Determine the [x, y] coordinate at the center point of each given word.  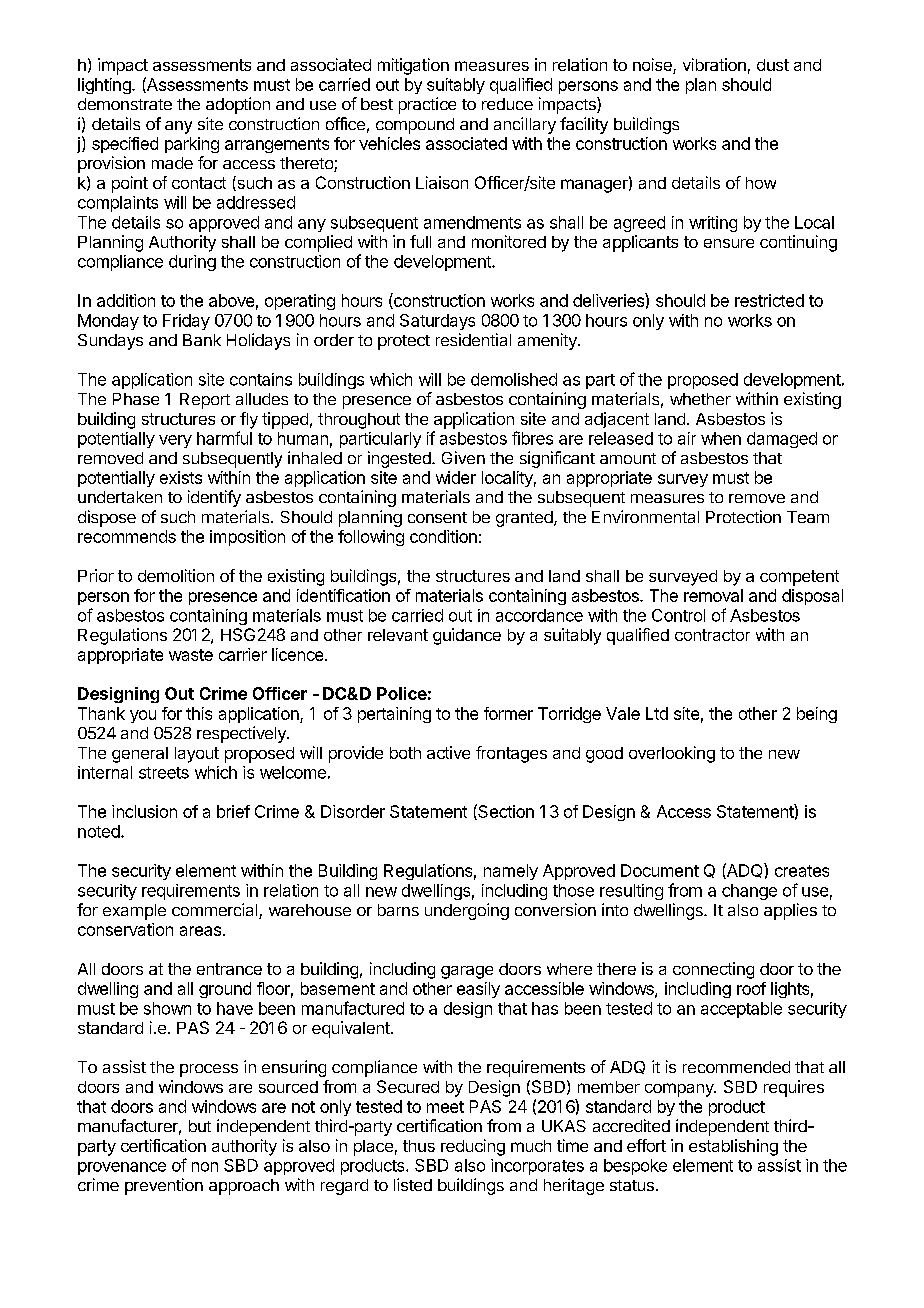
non [205, 1167]
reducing [473, 1147]
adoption [238, 105]
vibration [714, 64]
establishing [733, 1147]
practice [427, 105]
